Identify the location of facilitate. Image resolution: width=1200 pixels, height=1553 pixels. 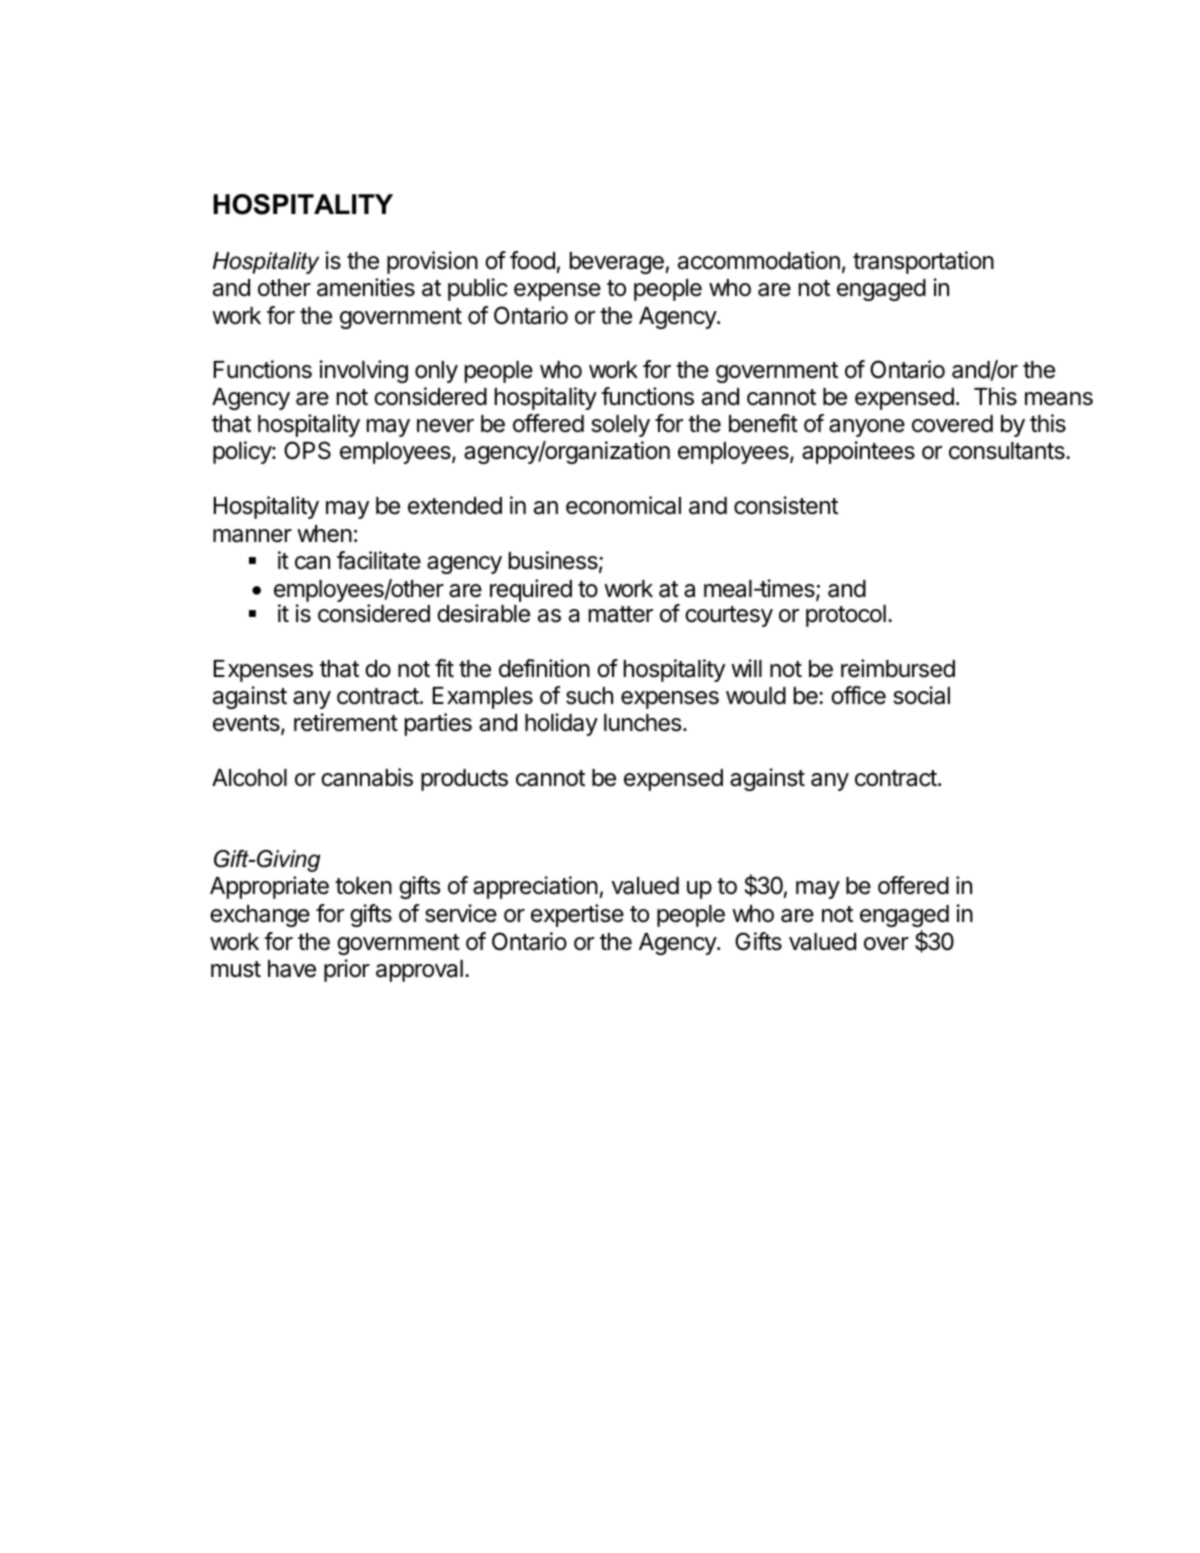
(379, 560).
